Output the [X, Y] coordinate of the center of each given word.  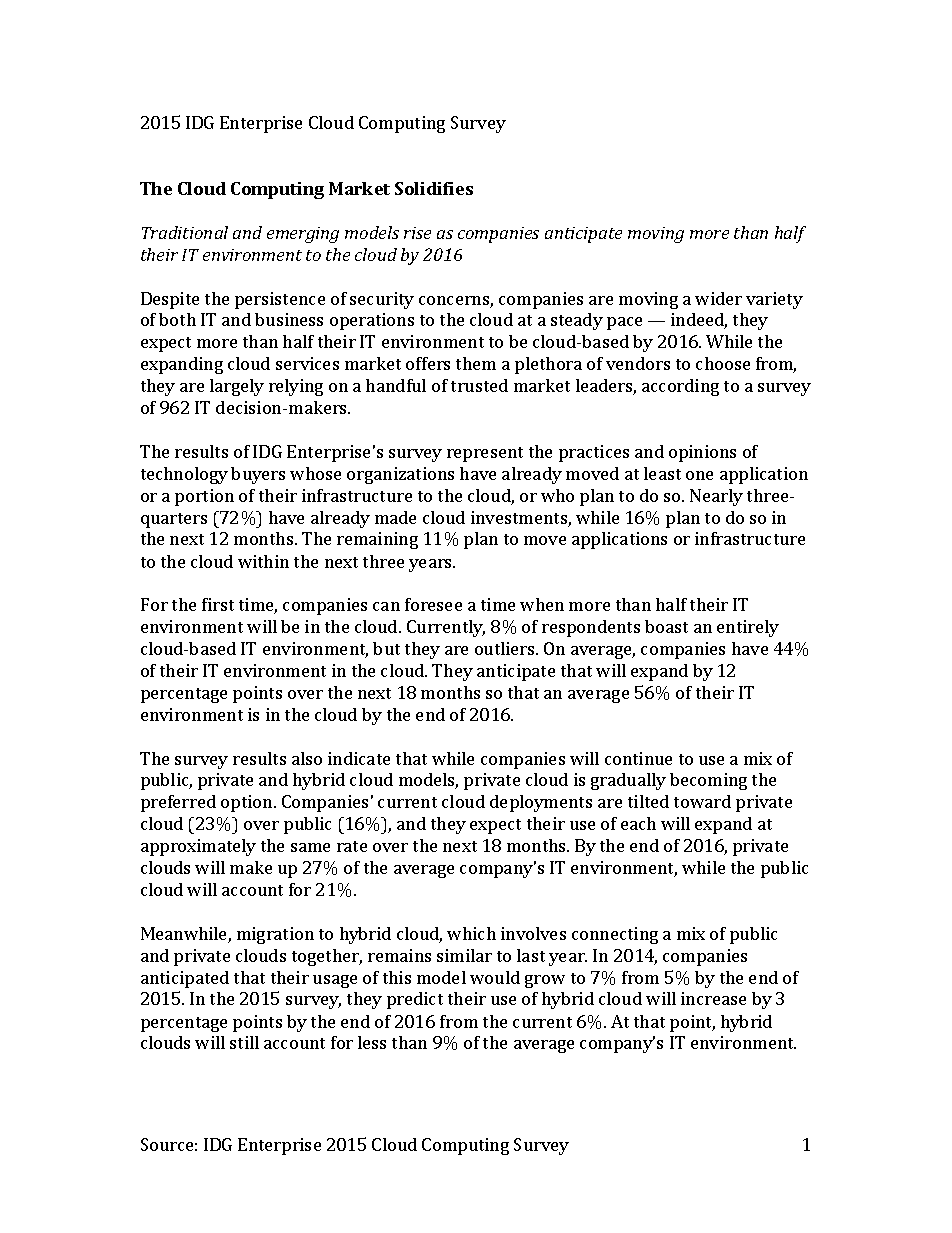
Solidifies [434, 188]
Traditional [185, 232]
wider [718, 298]
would [495, 977]
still [244, 1042]
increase [713, 998]
